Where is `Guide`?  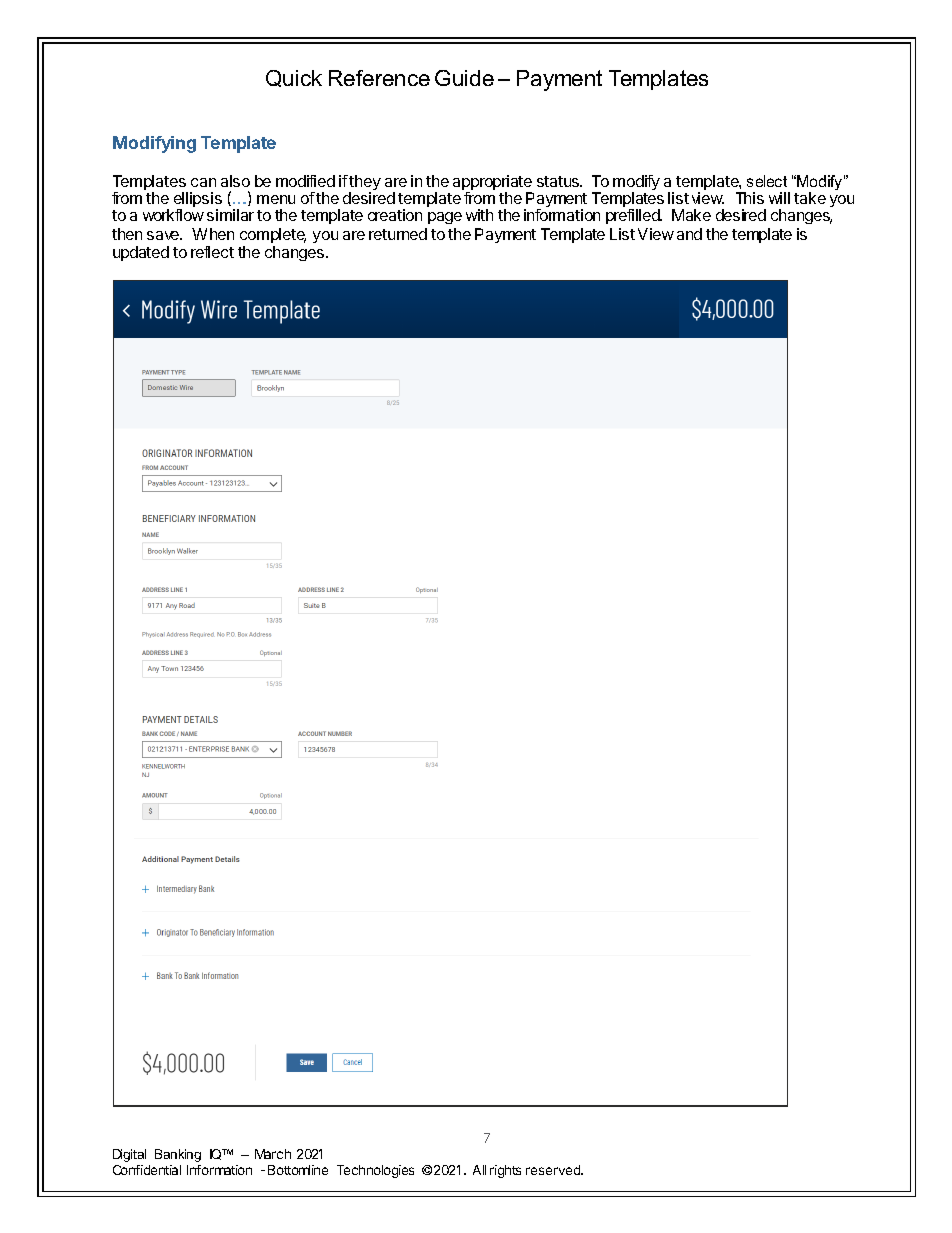
Guide is located at coordinates (464, 78).
